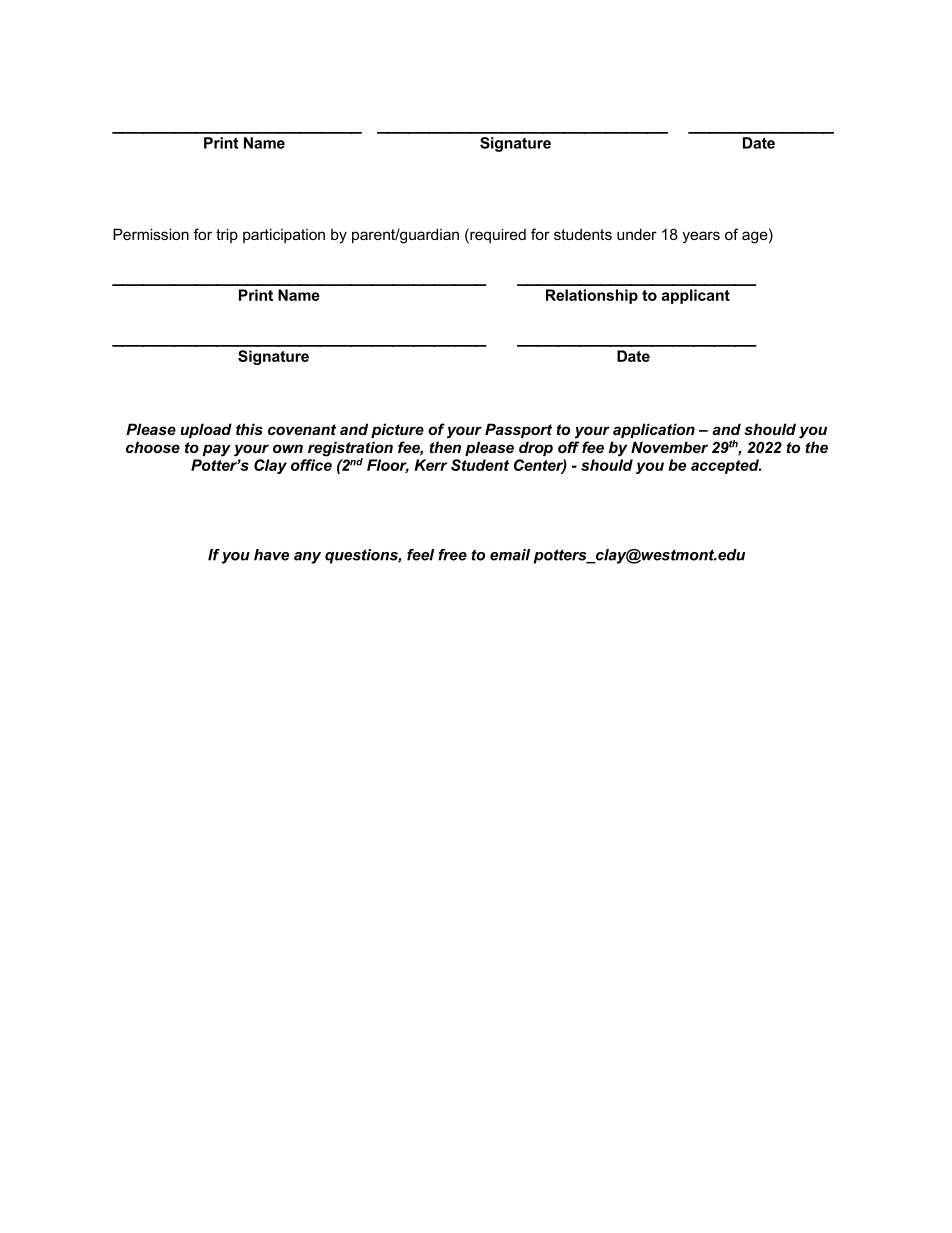  What do you see at coordinates (397, 430) in the screenshot?
I see `picture` at bounding box center [397, 430].
